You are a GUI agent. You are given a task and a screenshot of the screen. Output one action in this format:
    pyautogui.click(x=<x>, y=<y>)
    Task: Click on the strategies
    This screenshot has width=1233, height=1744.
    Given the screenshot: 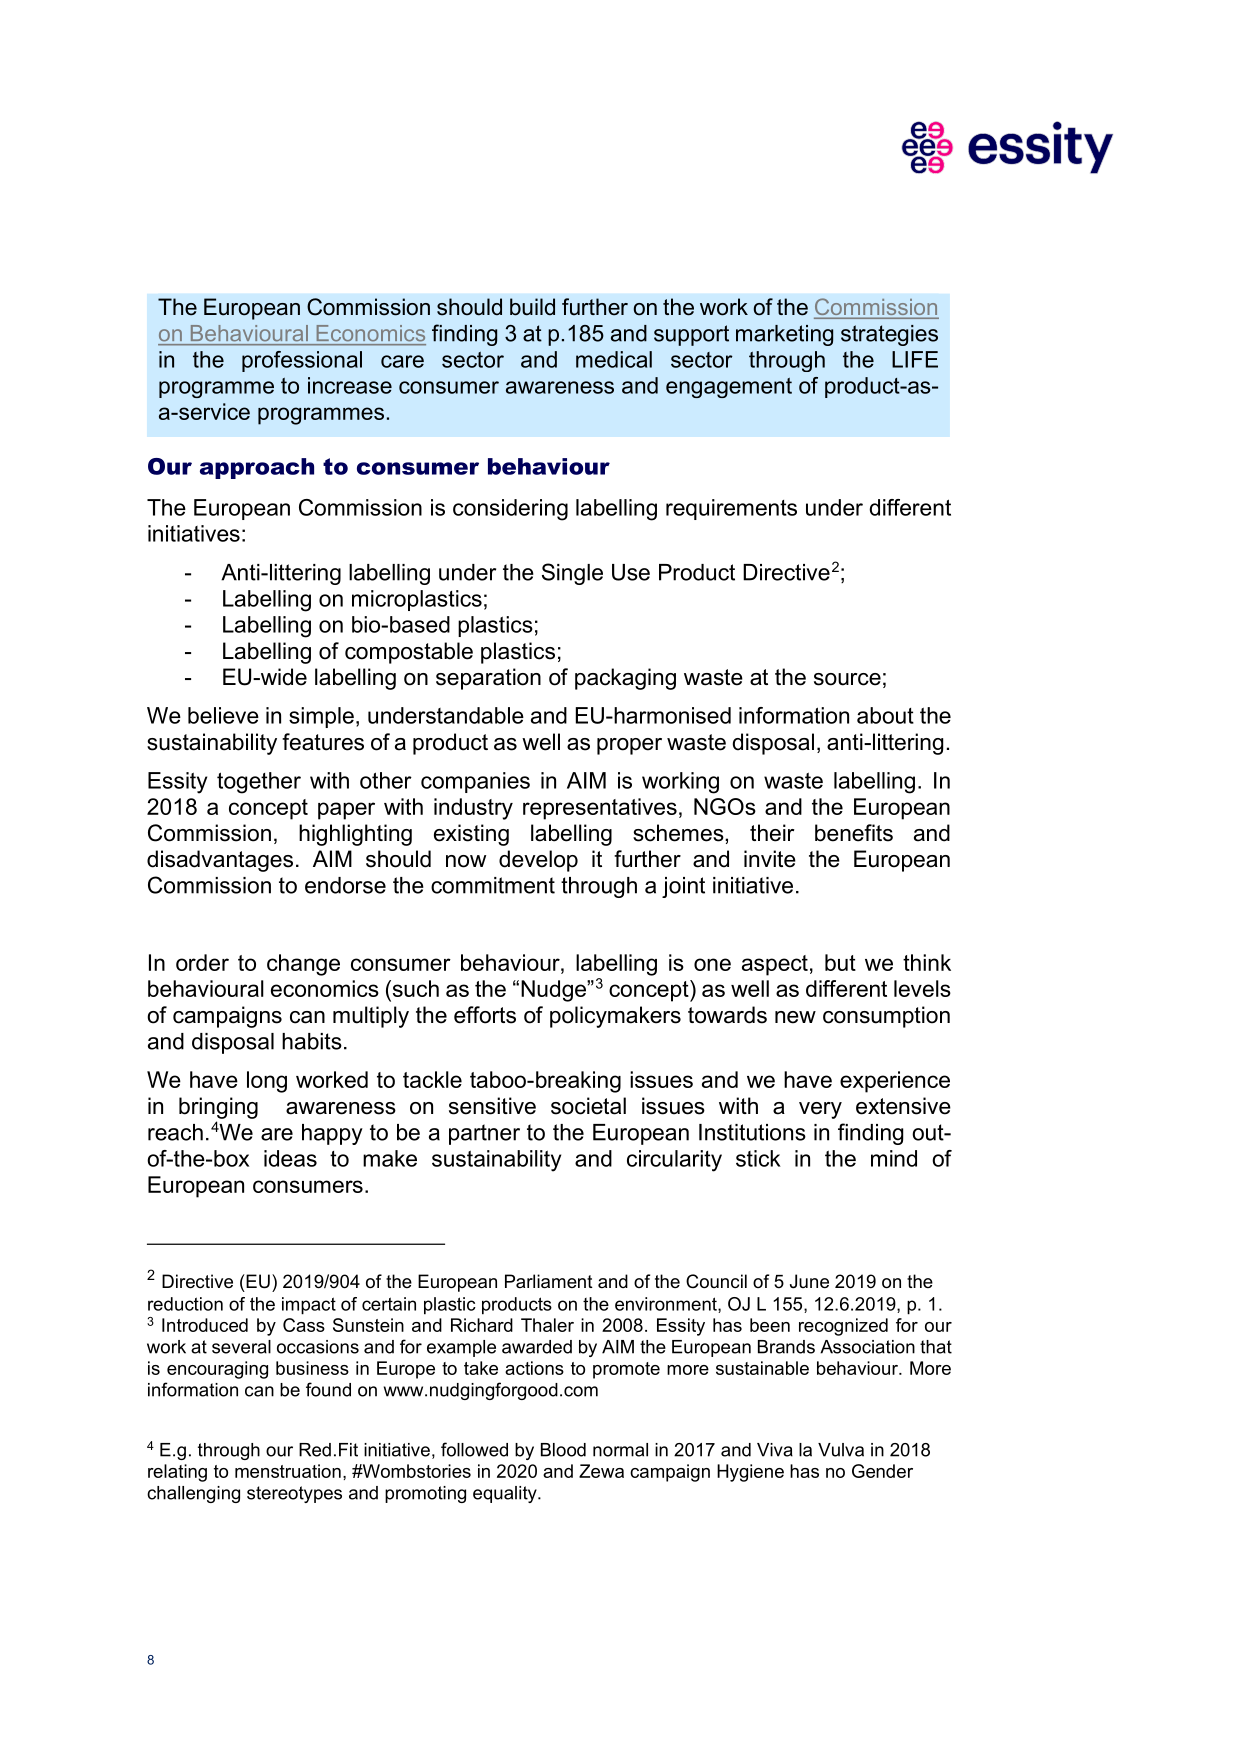 What is the action you would take?
    pyautogui.click(x=889, y=335)
